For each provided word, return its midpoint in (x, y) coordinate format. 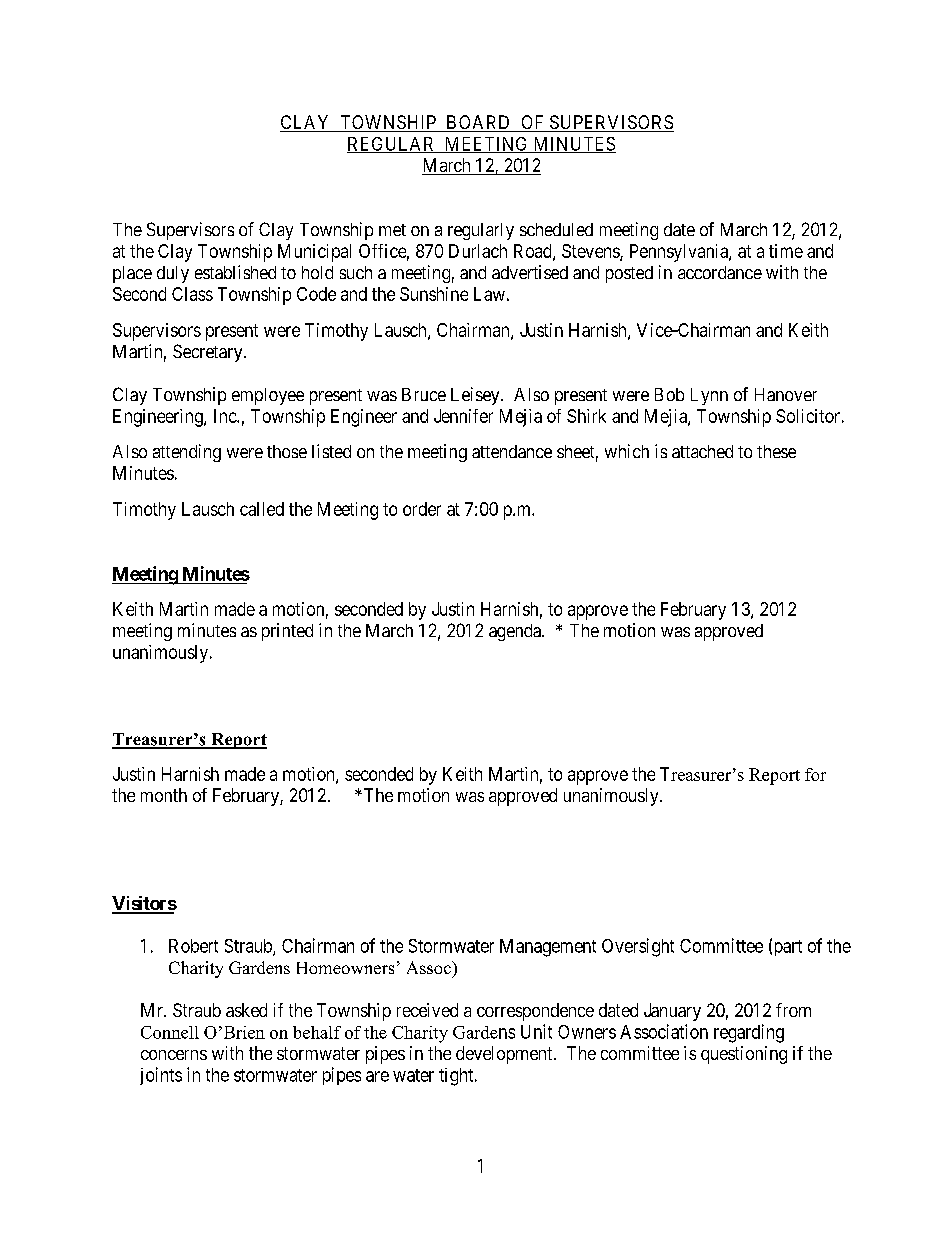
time (786, 251)
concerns (174, 1055)
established (235, 272)
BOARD (478, 123)
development (505, 1055)
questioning (744, 1055)
